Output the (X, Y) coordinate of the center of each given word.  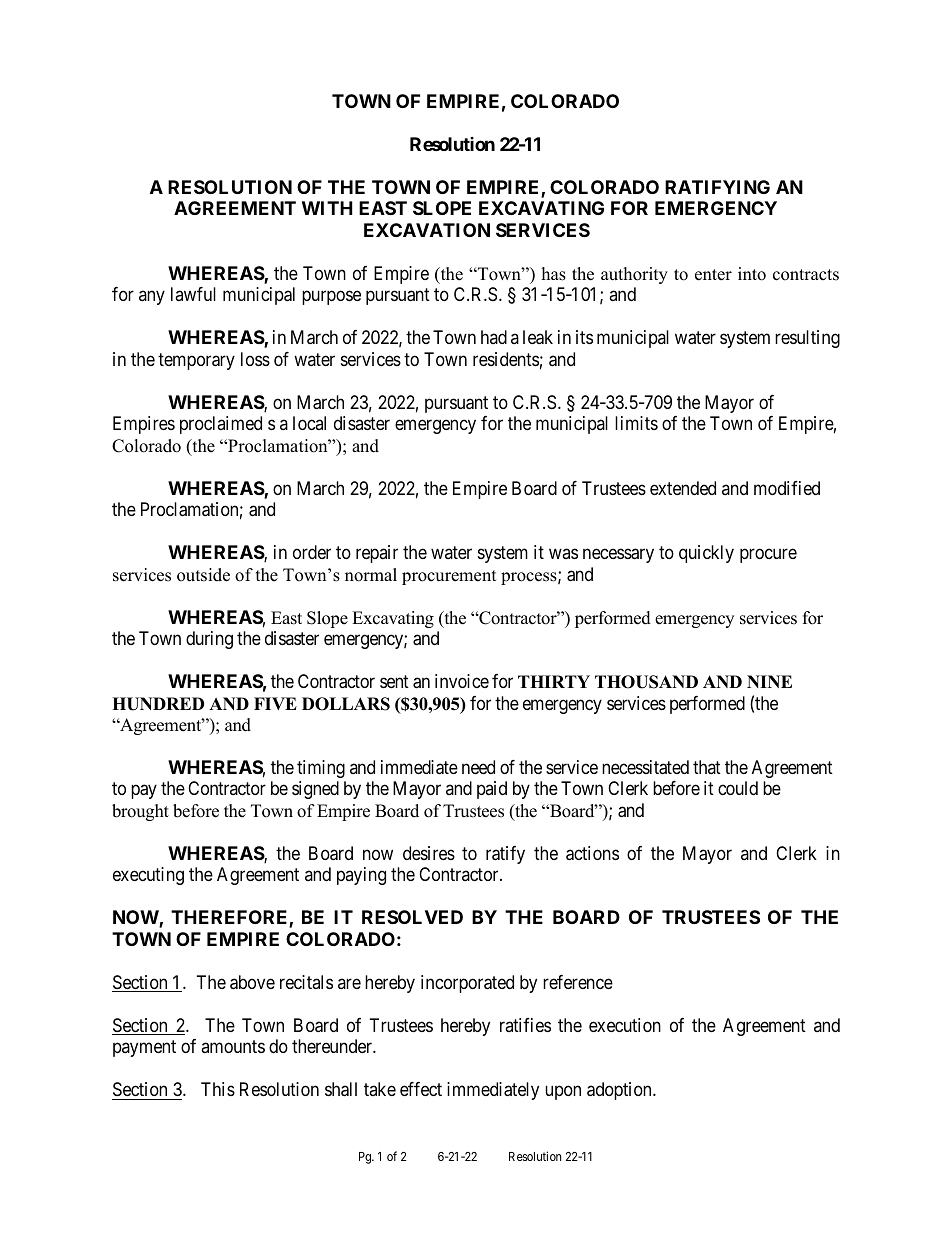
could (738, 788)
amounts (233, 1047)
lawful (193, 294)
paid (492, 790)
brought (140, 812)
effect (421, 1089)
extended (683, 488)
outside (203, 575)
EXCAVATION (427, 230)
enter (713, 275)
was (563, 554)
